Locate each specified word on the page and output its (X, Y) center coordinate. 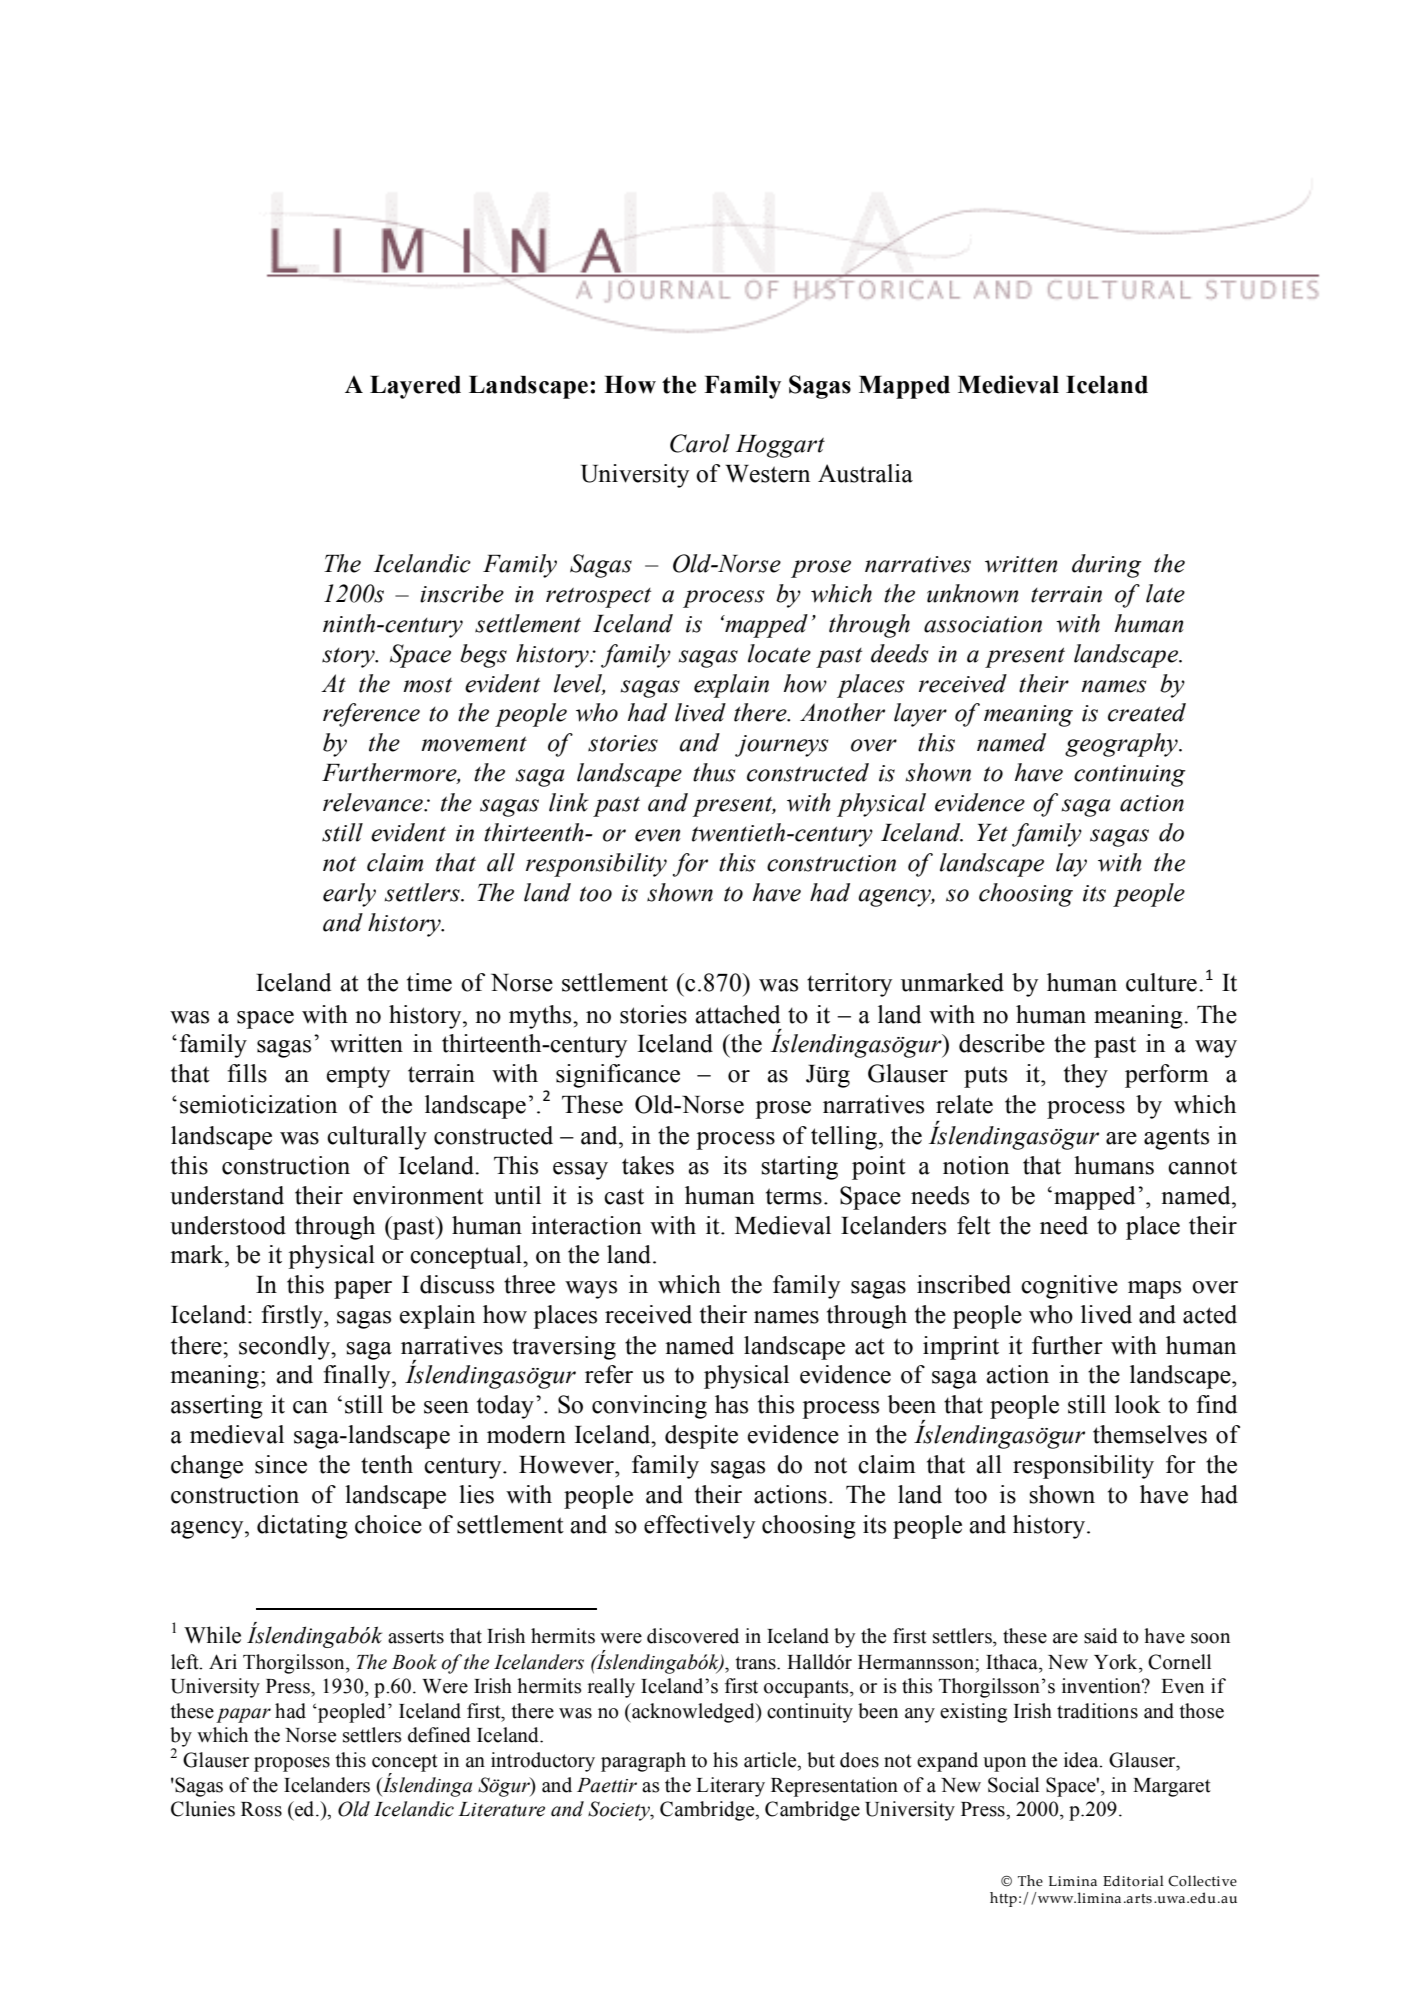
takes (648, 1165)
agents (1176, 1139)
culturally (377, 1138)
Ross (261, 1809)
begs (483, 656)
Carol (700, 443)
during (1107, 566)
